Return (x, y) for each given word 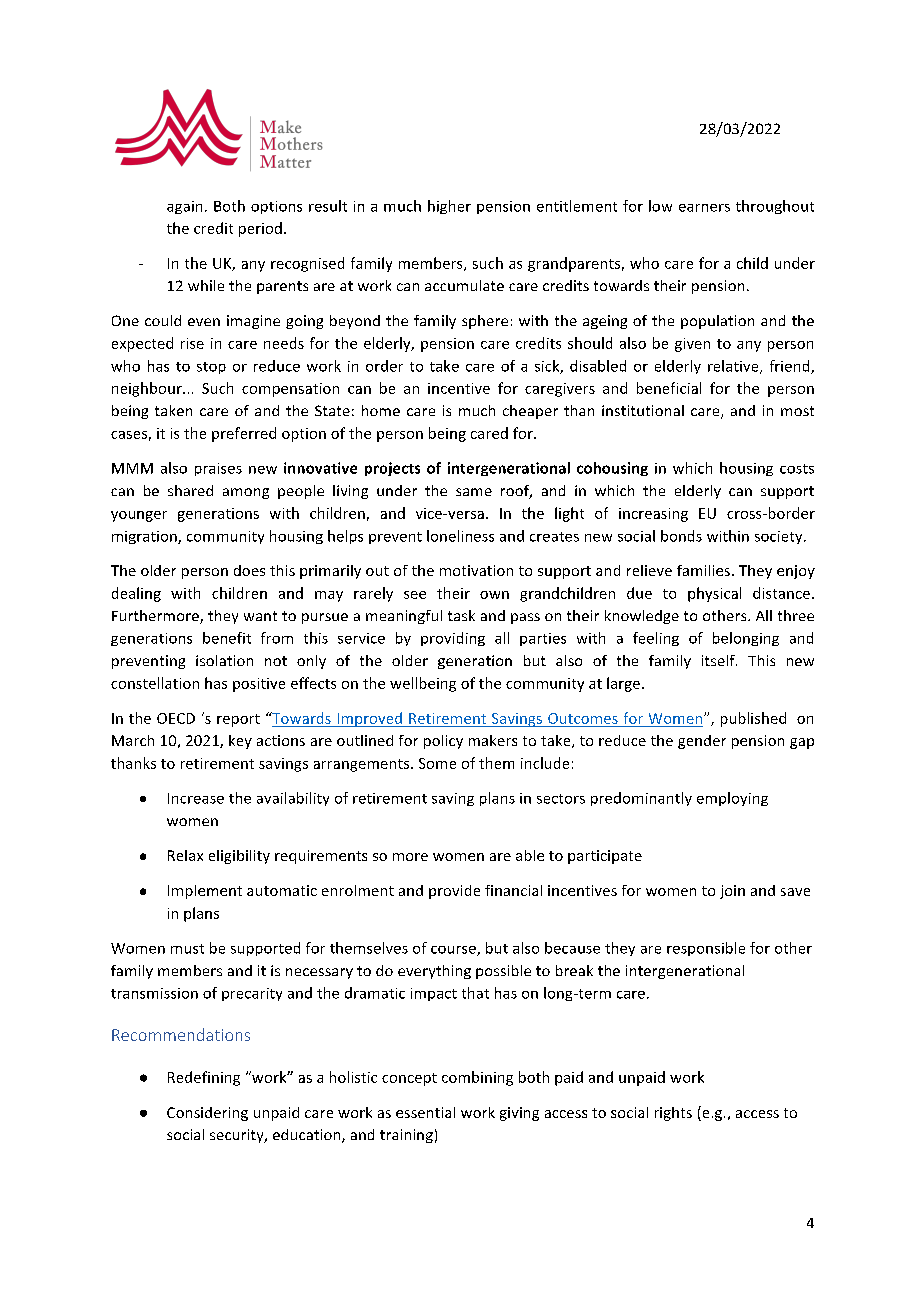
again (184, 207)
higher (449, 207)
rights (673, 1114)
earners (704, 208)
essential (425, 1112)
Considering (207, 1114)
